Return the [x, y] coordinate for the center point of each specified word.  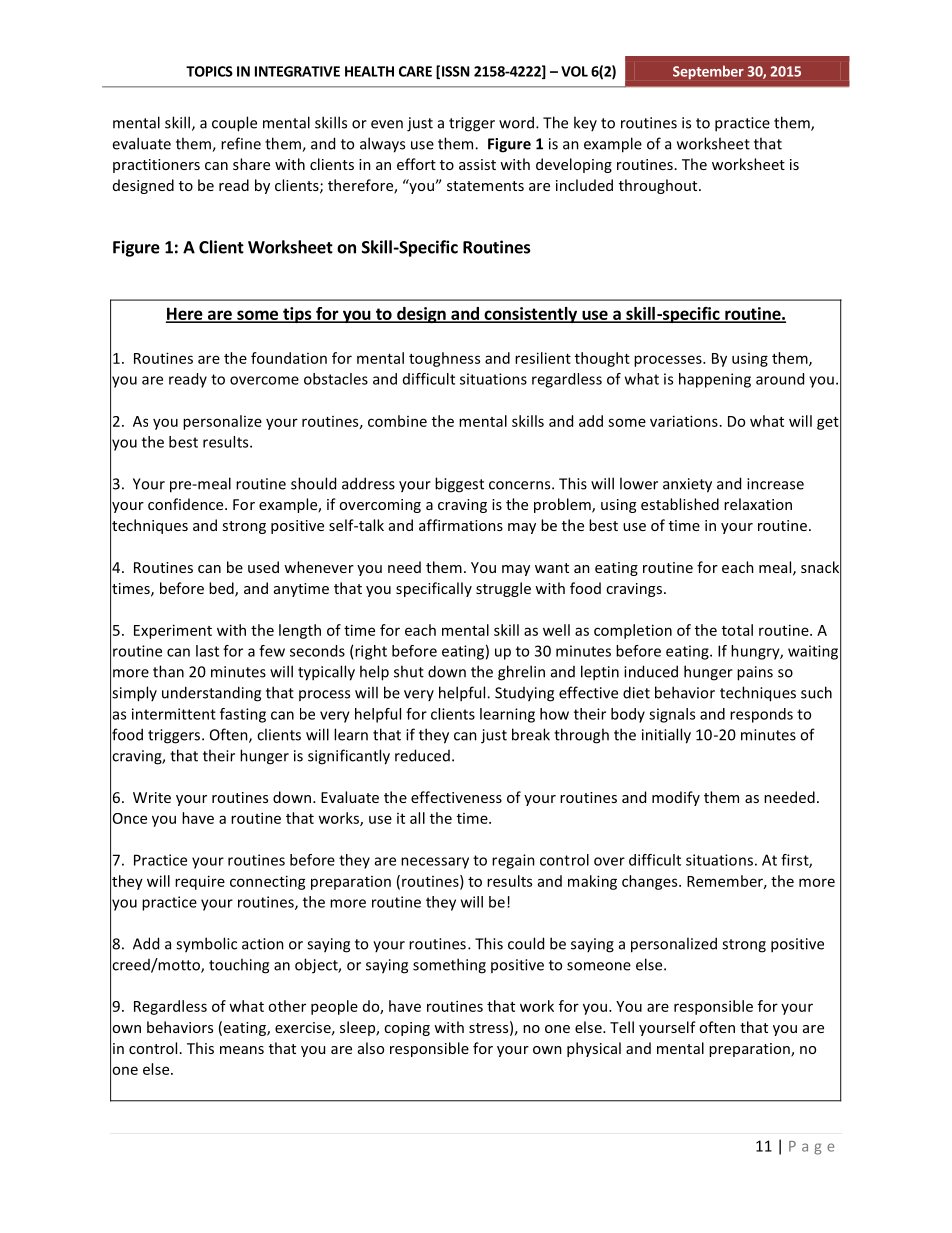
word [516, 122]
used [263, 567]
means [242, 1050]
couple [234, 124]
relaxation [758, 504]
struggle [503, 589]
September [708, 72]
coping [407, 1029]
